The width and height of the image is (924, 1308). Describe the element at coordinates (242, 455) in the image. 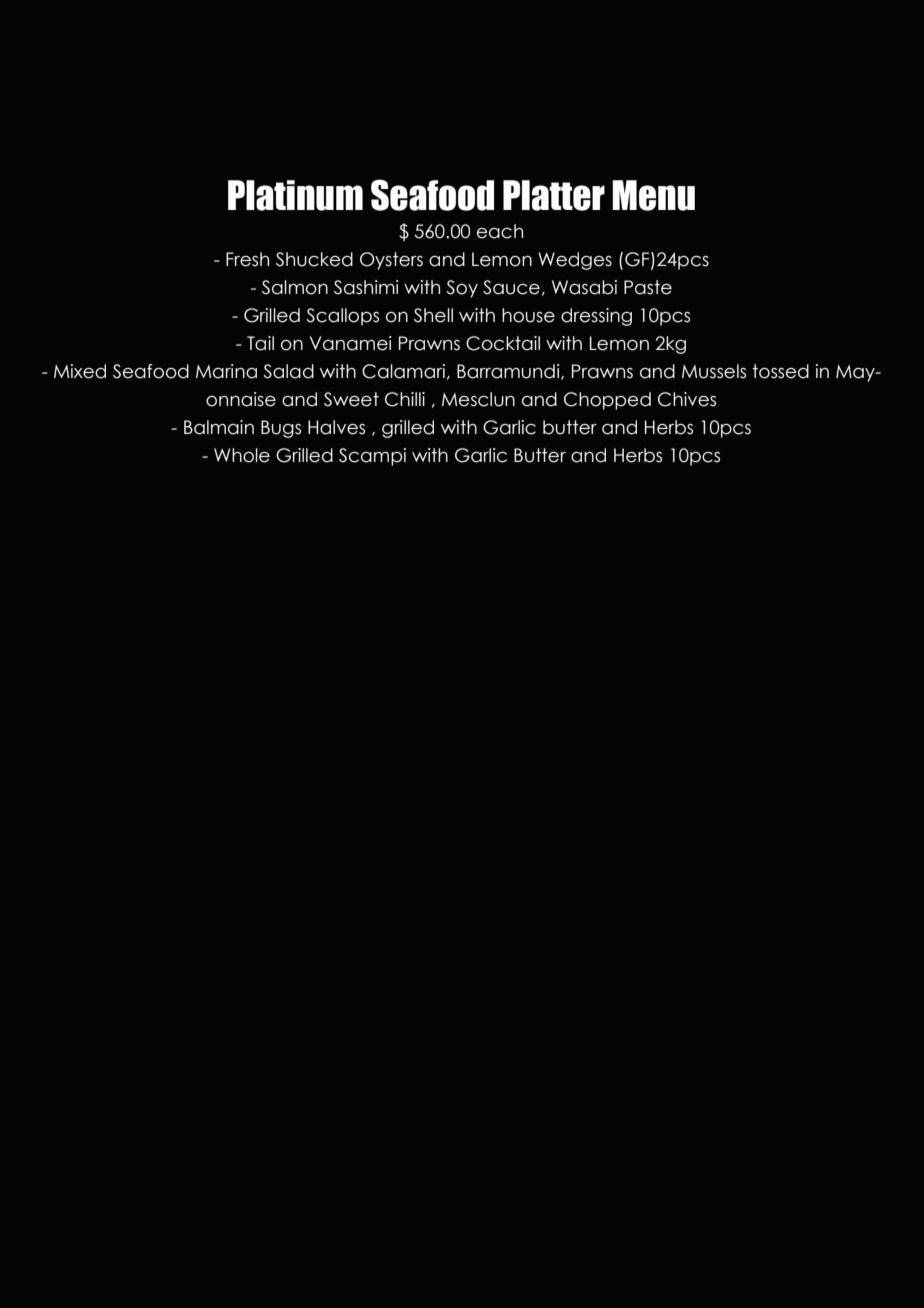

I see `Whole` at that location.
